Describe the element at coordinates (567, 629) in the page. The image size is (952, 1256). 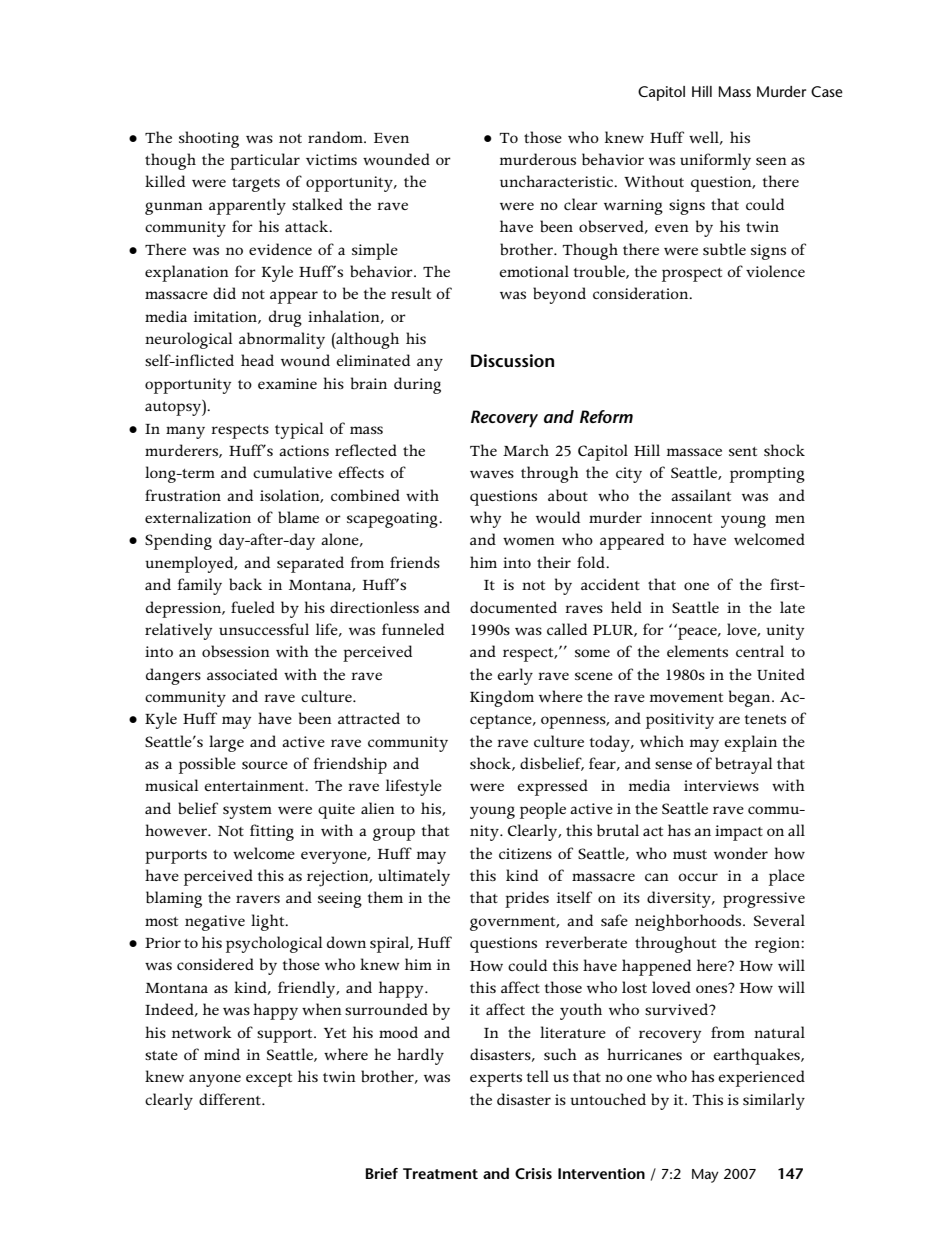
I see `called` at that location.
